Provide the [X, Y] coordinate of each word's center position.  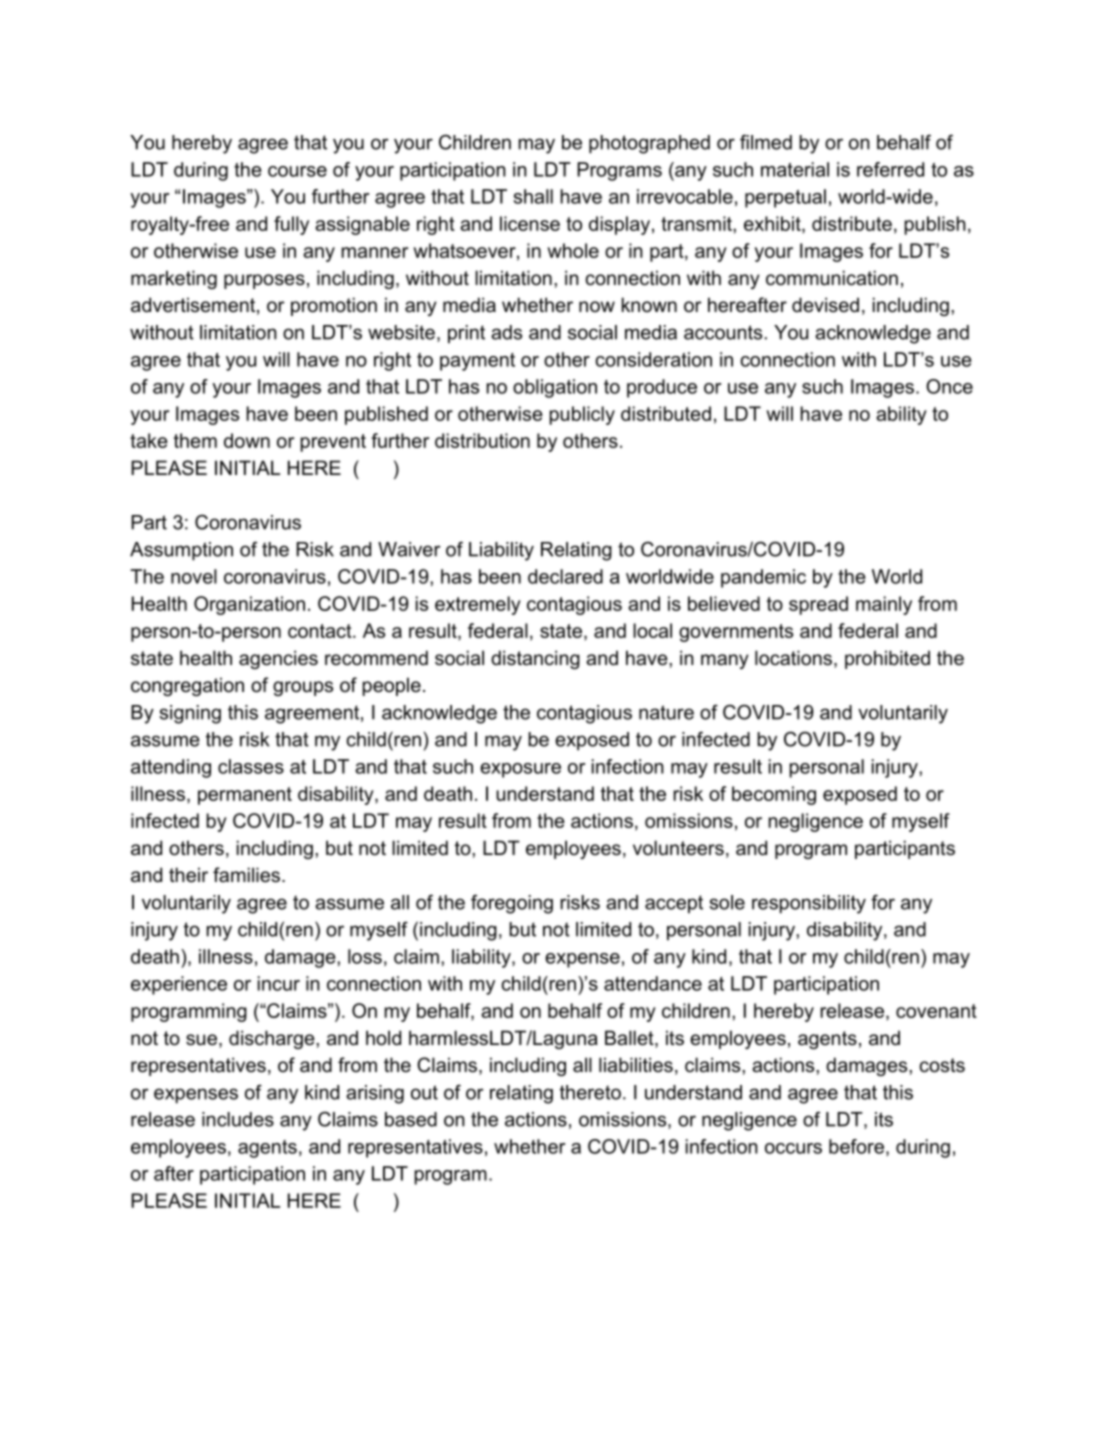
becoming [774, 795]
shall [533, 196]
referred [890, 169]
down [247, 440]
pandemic [763, 578]
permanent [245, 796]
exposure [520, 770]
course [297, 171]
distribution [482, 440]
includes [238, 1119]
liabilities [636, 1065]
